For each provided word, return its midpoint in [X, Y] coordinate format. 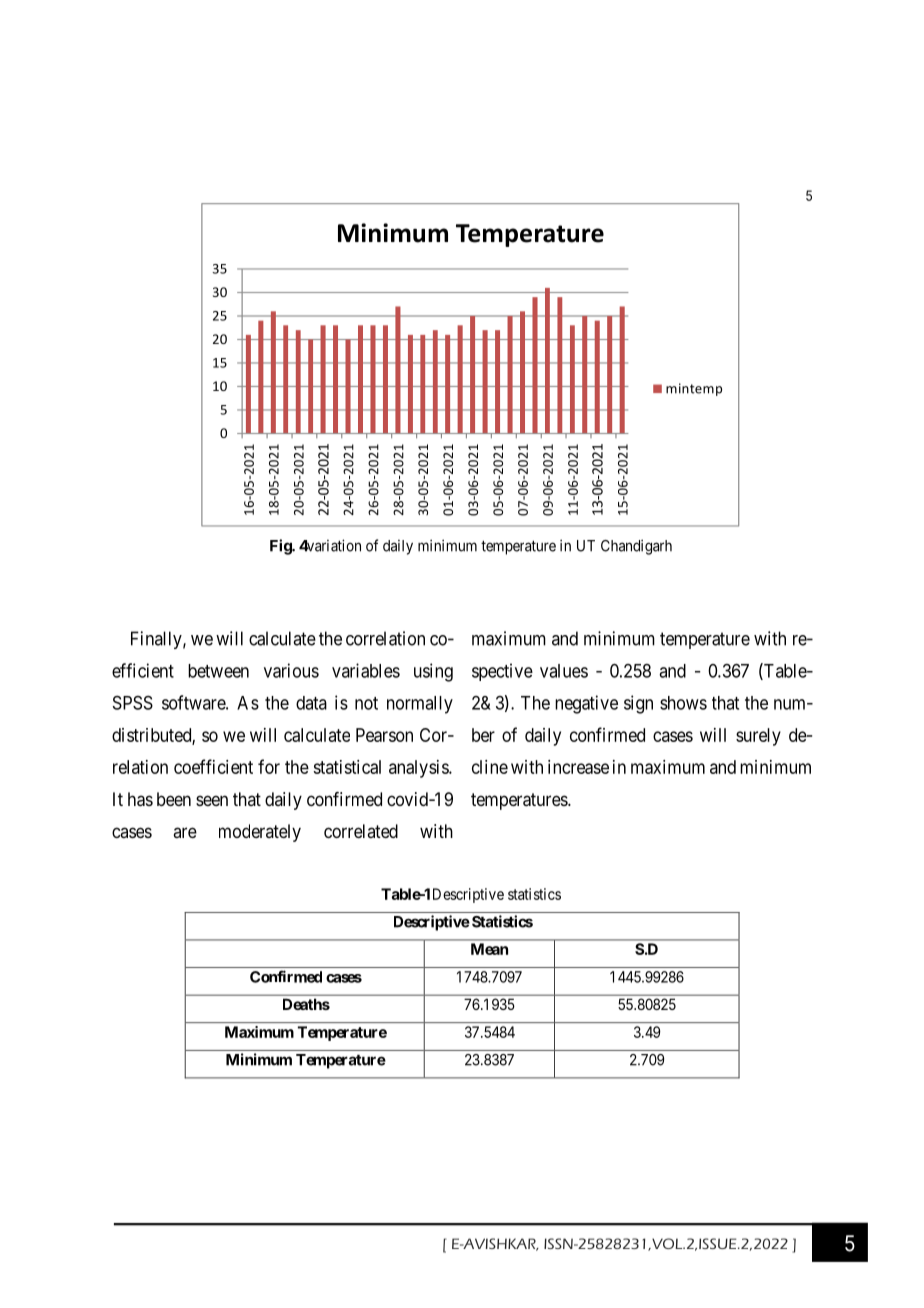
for [269, 766]
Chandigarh [636, 547]
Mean [489, 949]
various [291, 670]
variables [366, 670]
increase [578, 767]
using [433, 672]
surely [758, 737]
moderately [260, 833]
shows [683, 703]
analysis [419, 769]
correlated [361, 831]
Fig [281, 547]
